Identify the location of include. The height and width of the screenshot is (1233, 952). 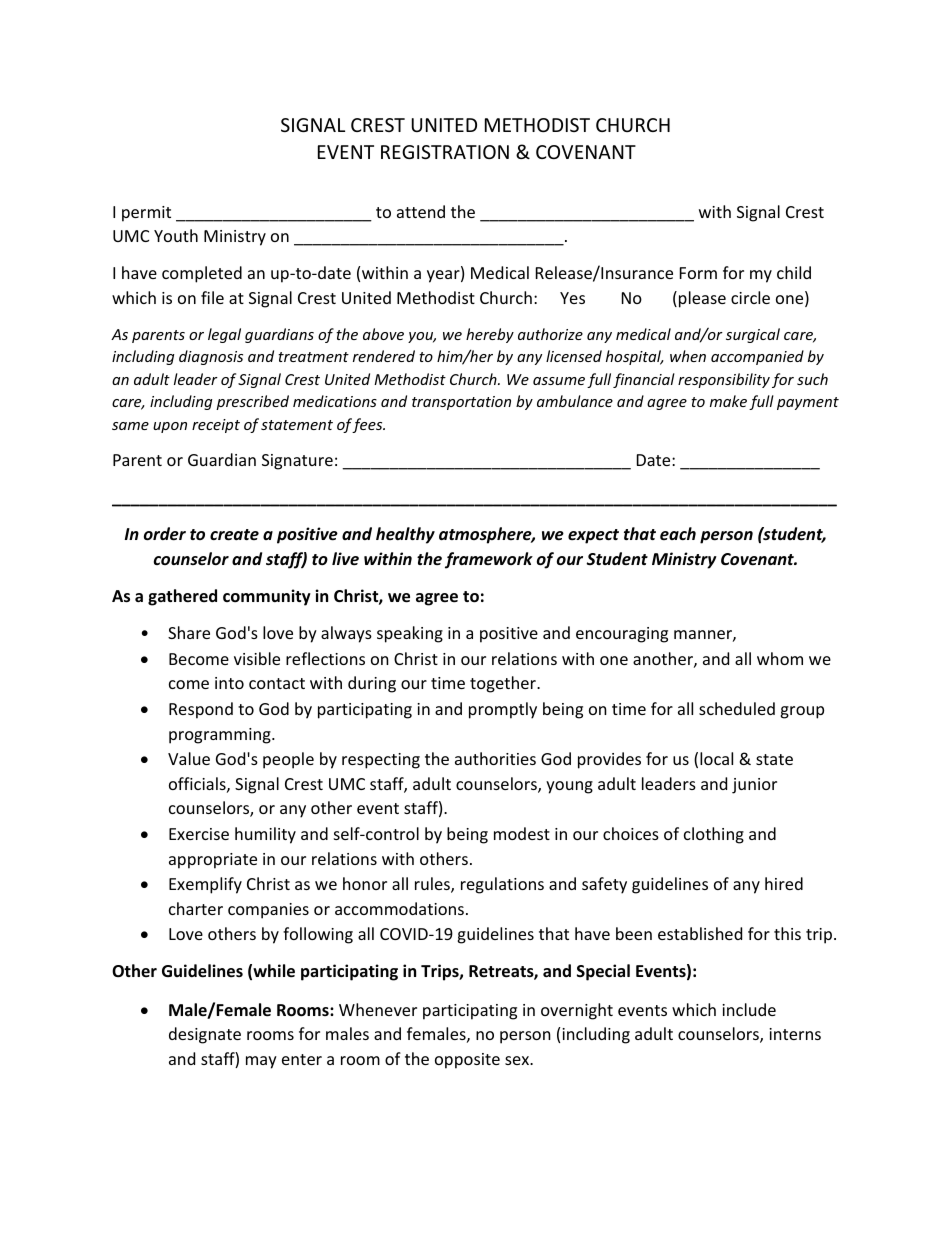
(749, 1009).
